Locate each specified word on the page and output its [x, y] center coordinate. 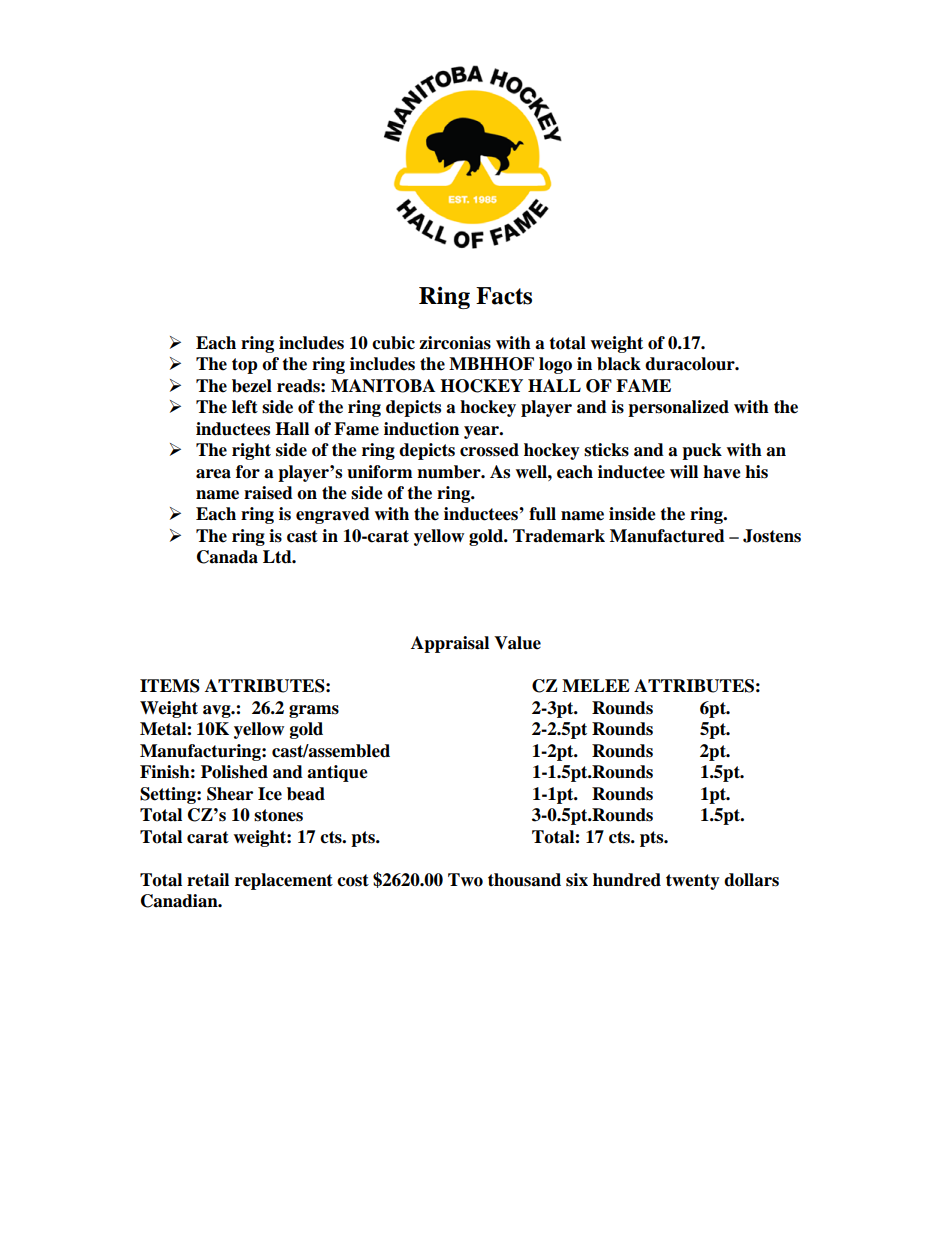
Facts [504, 296]
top [245, 366]
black [619, 364]
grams [314, 711]
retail [208, 880]
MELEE [596, 685]
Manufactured [667, 536]
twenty [693, 882]
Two [465, 880]
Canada [227, 557]
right [251, 451]
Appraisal [450, 644]
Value [517, 643]
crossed [489, 450]
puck [702, 451]
